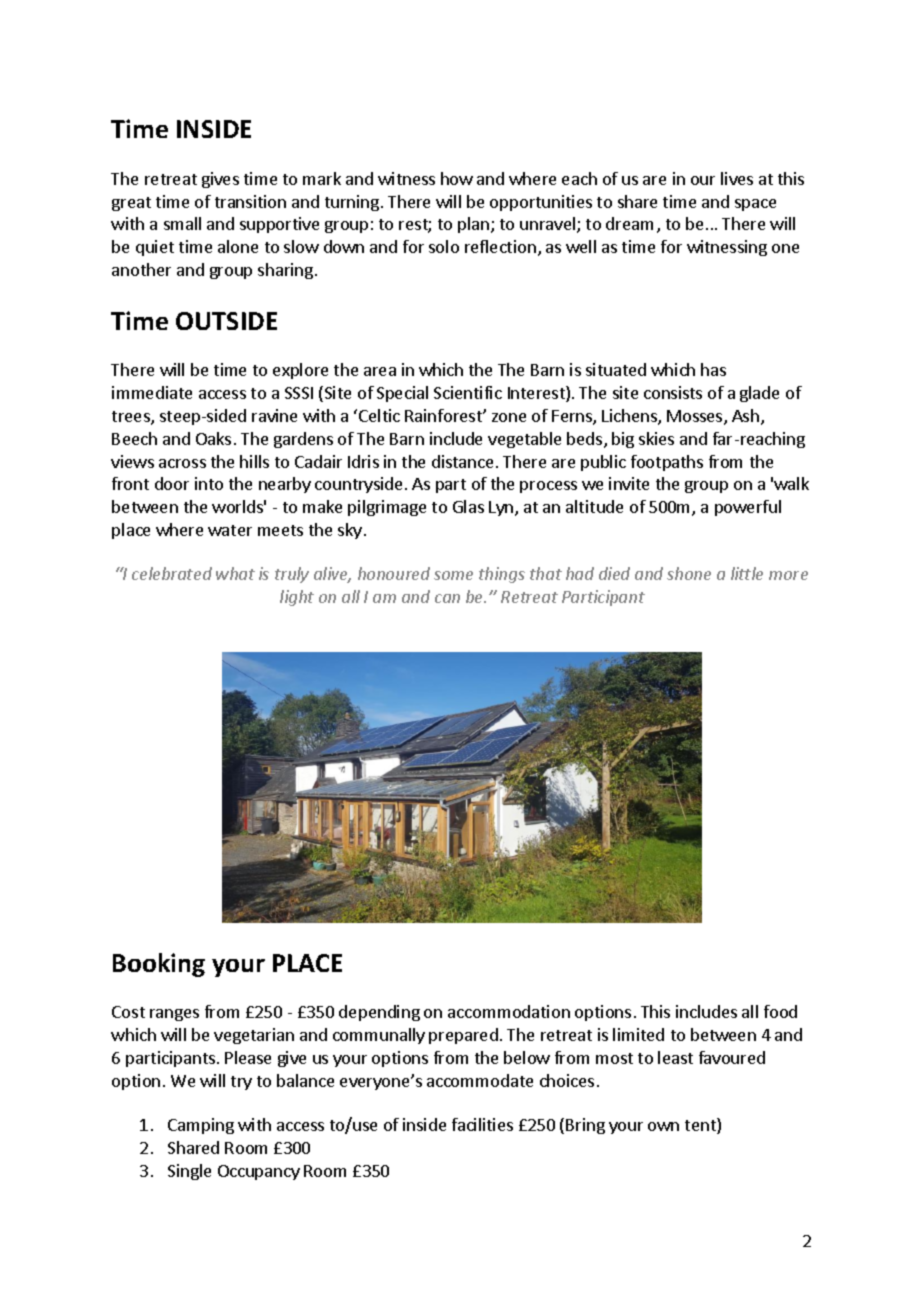 The height and width of the screenshot is (1308, 924). I want to click on light, so click(297, 598).
